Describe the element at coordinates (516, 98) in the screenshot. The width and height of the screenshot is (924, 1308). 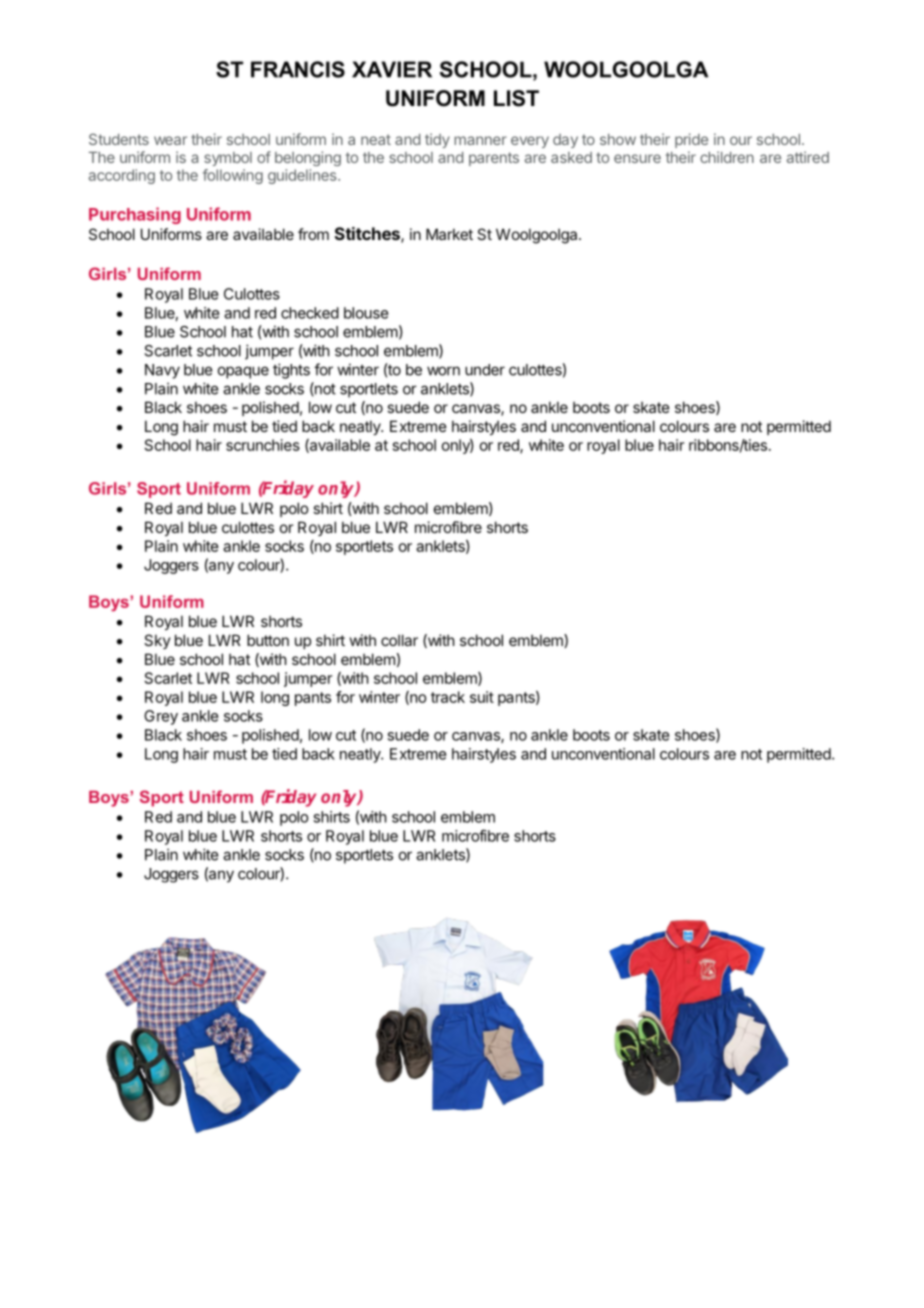
I see `LIST` at that location.
